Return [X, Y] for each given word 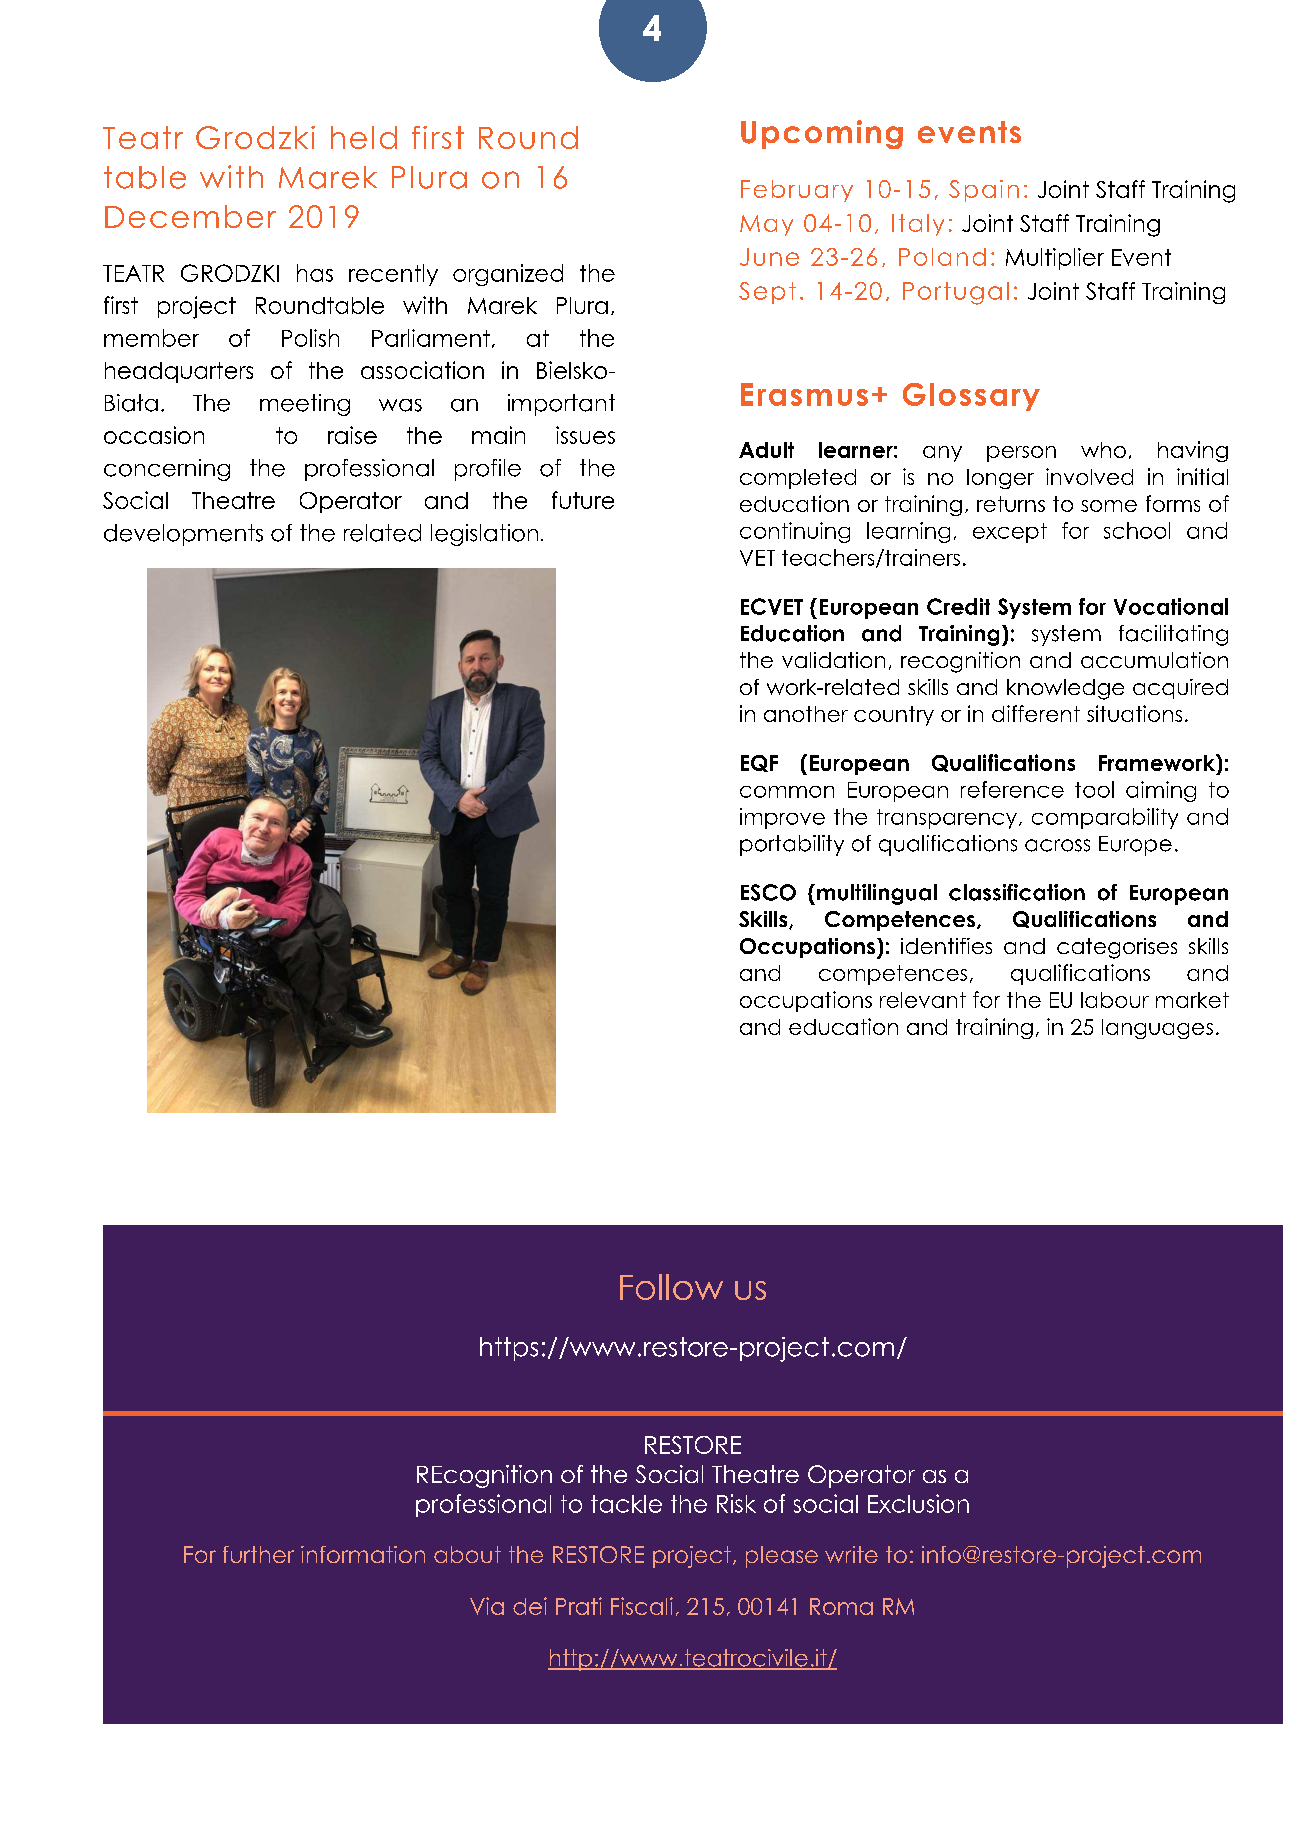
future [583, 500]
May [766, 225]
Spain [984, 191]
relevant [923, 1000]
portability [792, 845]
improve [782, 818]
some [1109, 506]
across [1057, 845]
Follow [671, 1287]
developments [183, 535]
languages [1157, 1029]
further [258, 1554]
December [190, 216]
